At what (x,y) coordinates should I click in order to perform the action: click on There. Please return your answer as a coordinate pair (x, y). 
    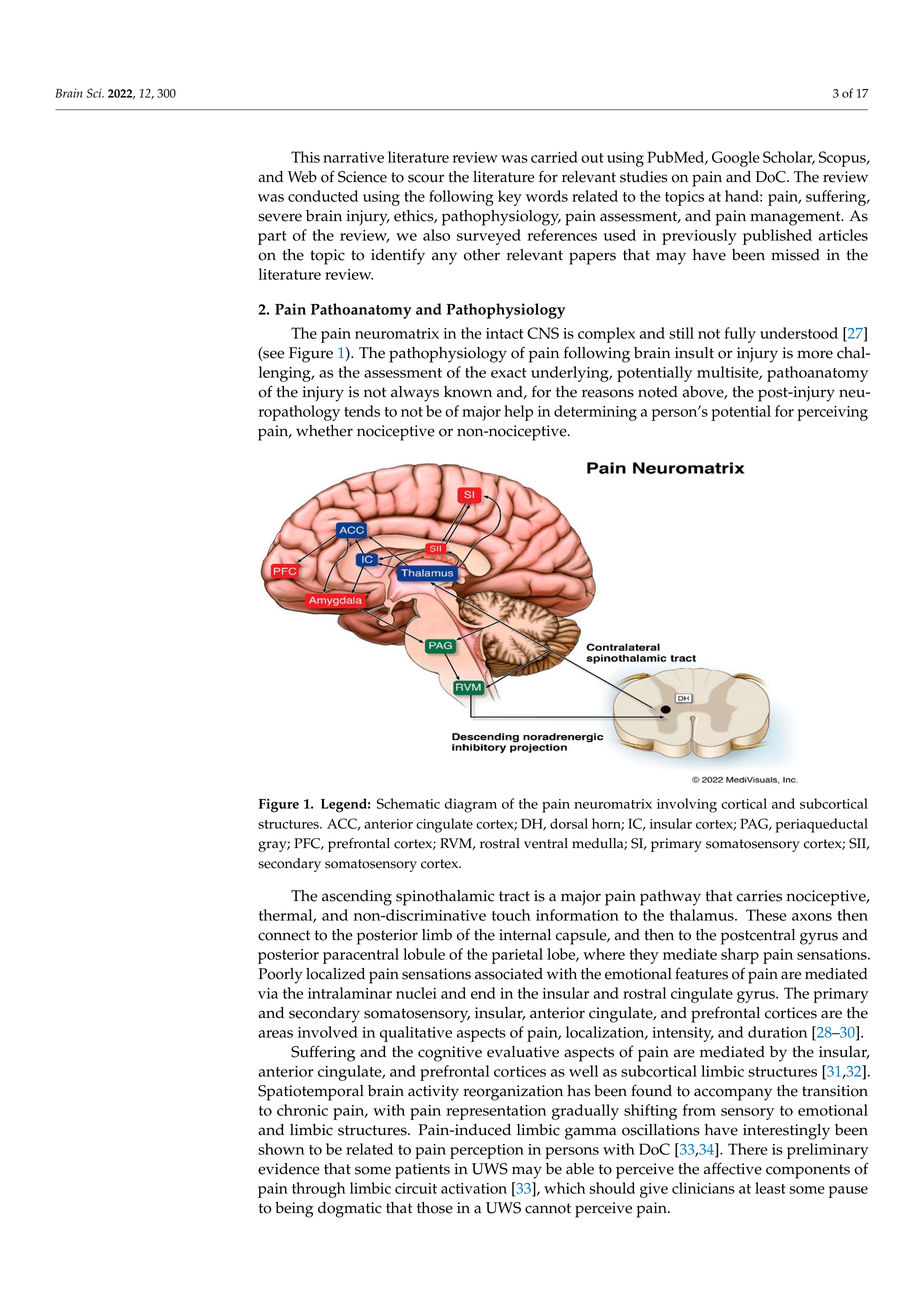
    Looking at the image, I should click on (748, 1149).
